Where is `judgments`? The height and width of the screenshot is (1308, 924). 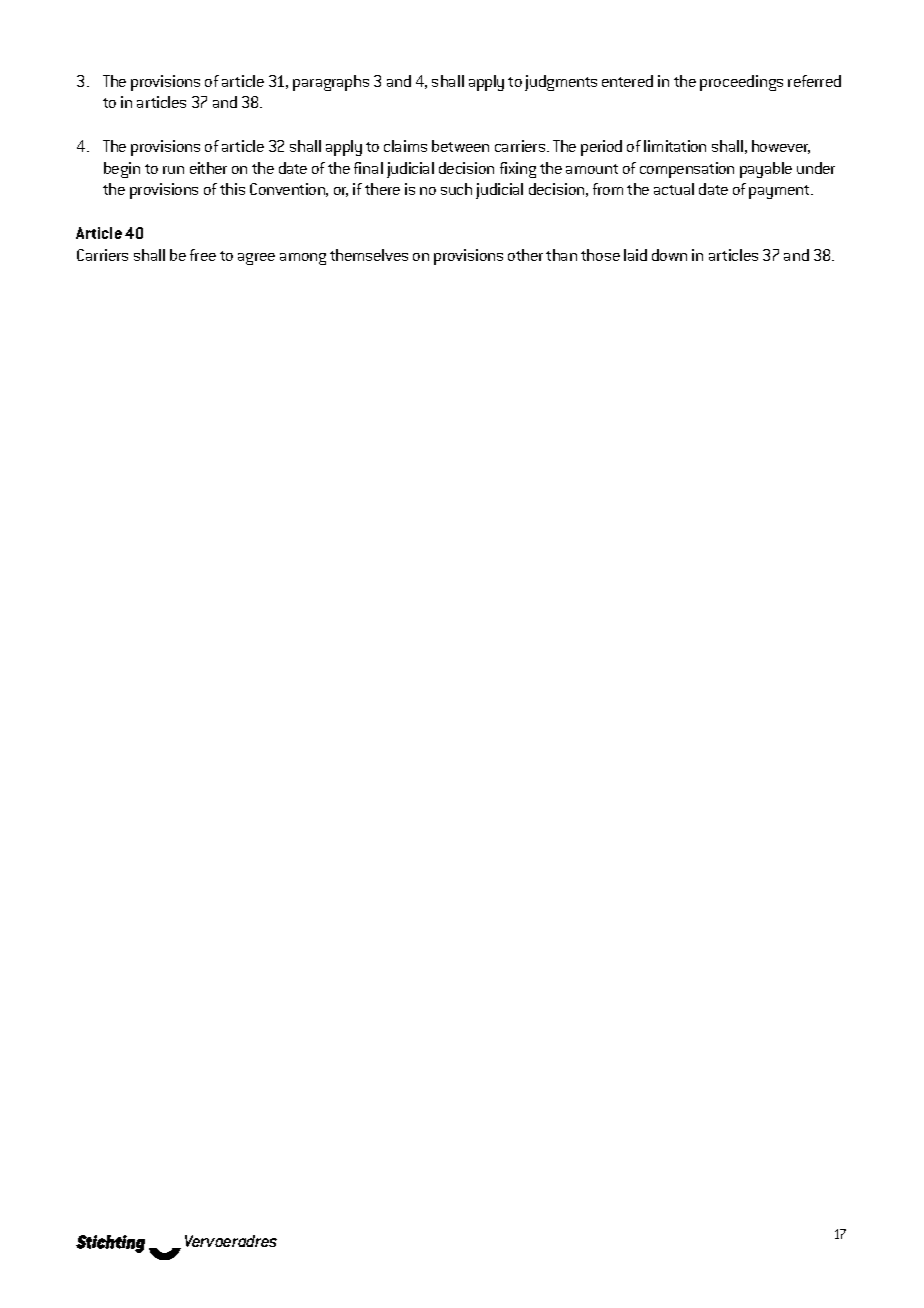
judgments is located at coordinates (561, 83).
